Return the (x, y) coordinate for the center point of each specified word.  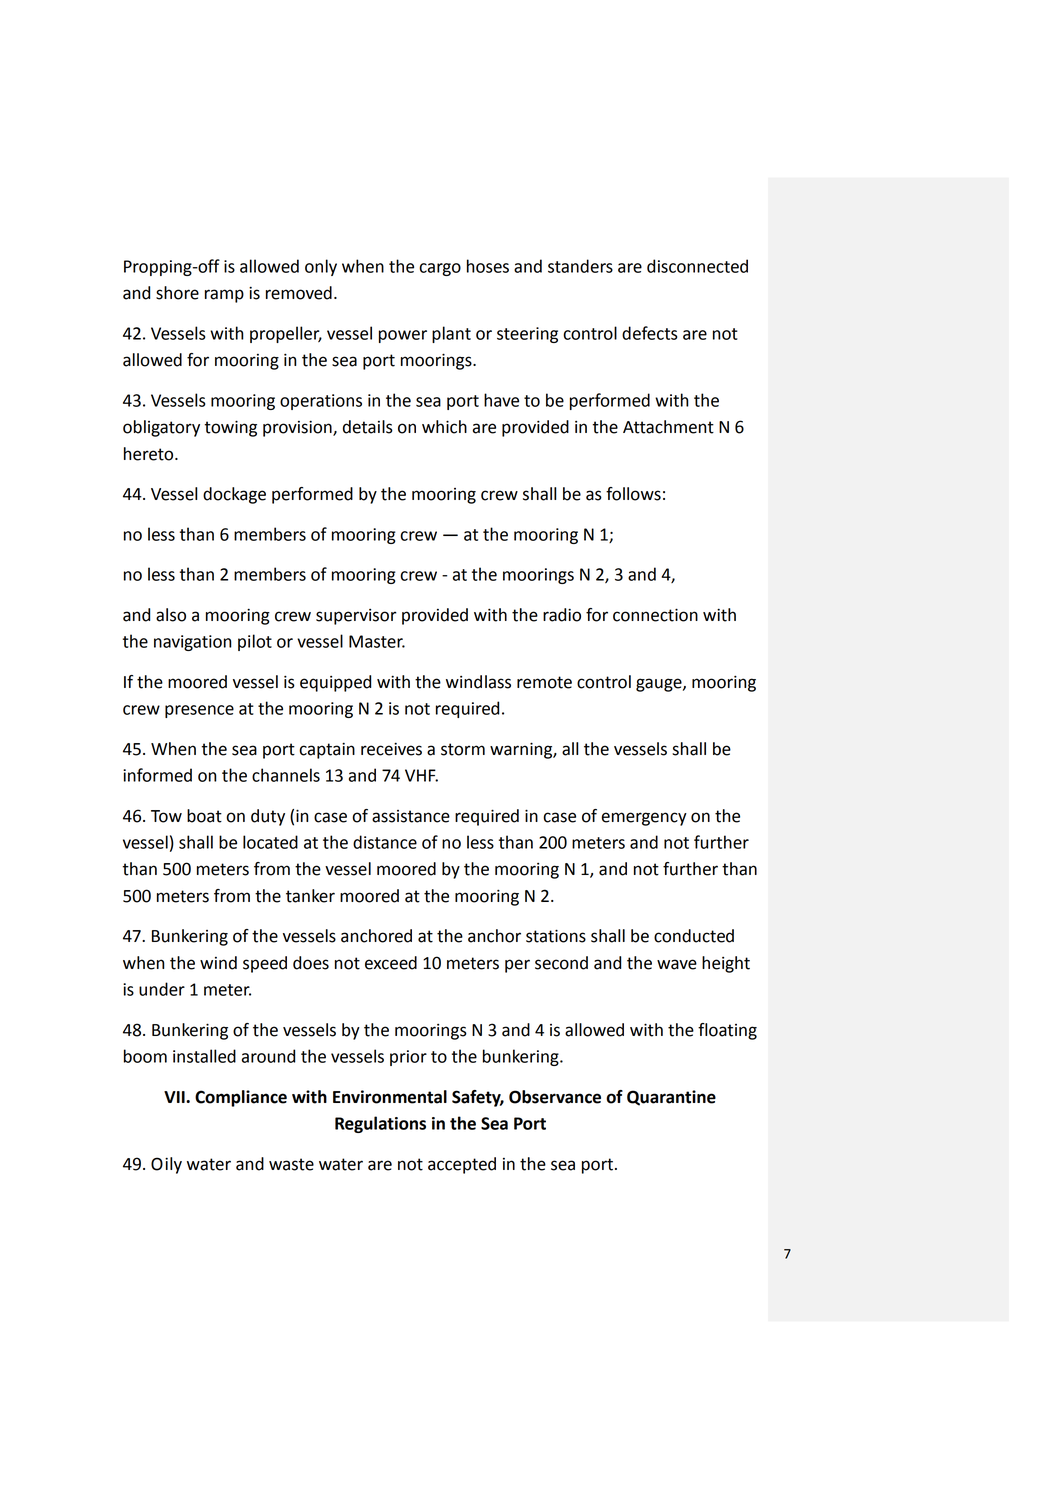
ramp (224, 296)
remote (544, 682)
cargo (440, 269)
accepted (462, 1165)
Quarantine (671, 1098)
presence (199, 711)
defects (649, 333)
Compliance (241, 1098)
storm (463, 749)
